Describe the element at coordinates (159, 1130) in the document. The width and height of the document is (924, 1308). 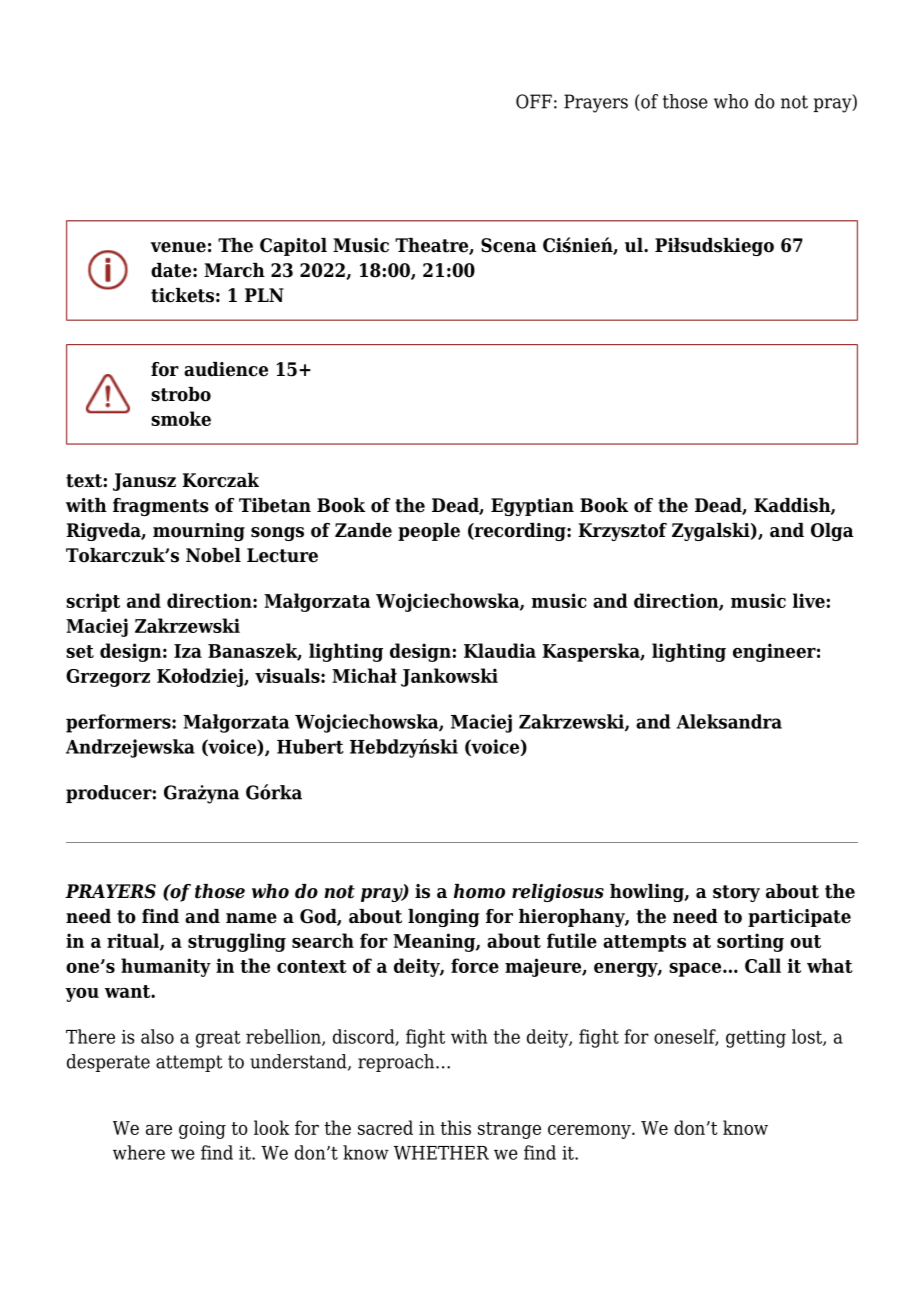
I see `are` at that location.
